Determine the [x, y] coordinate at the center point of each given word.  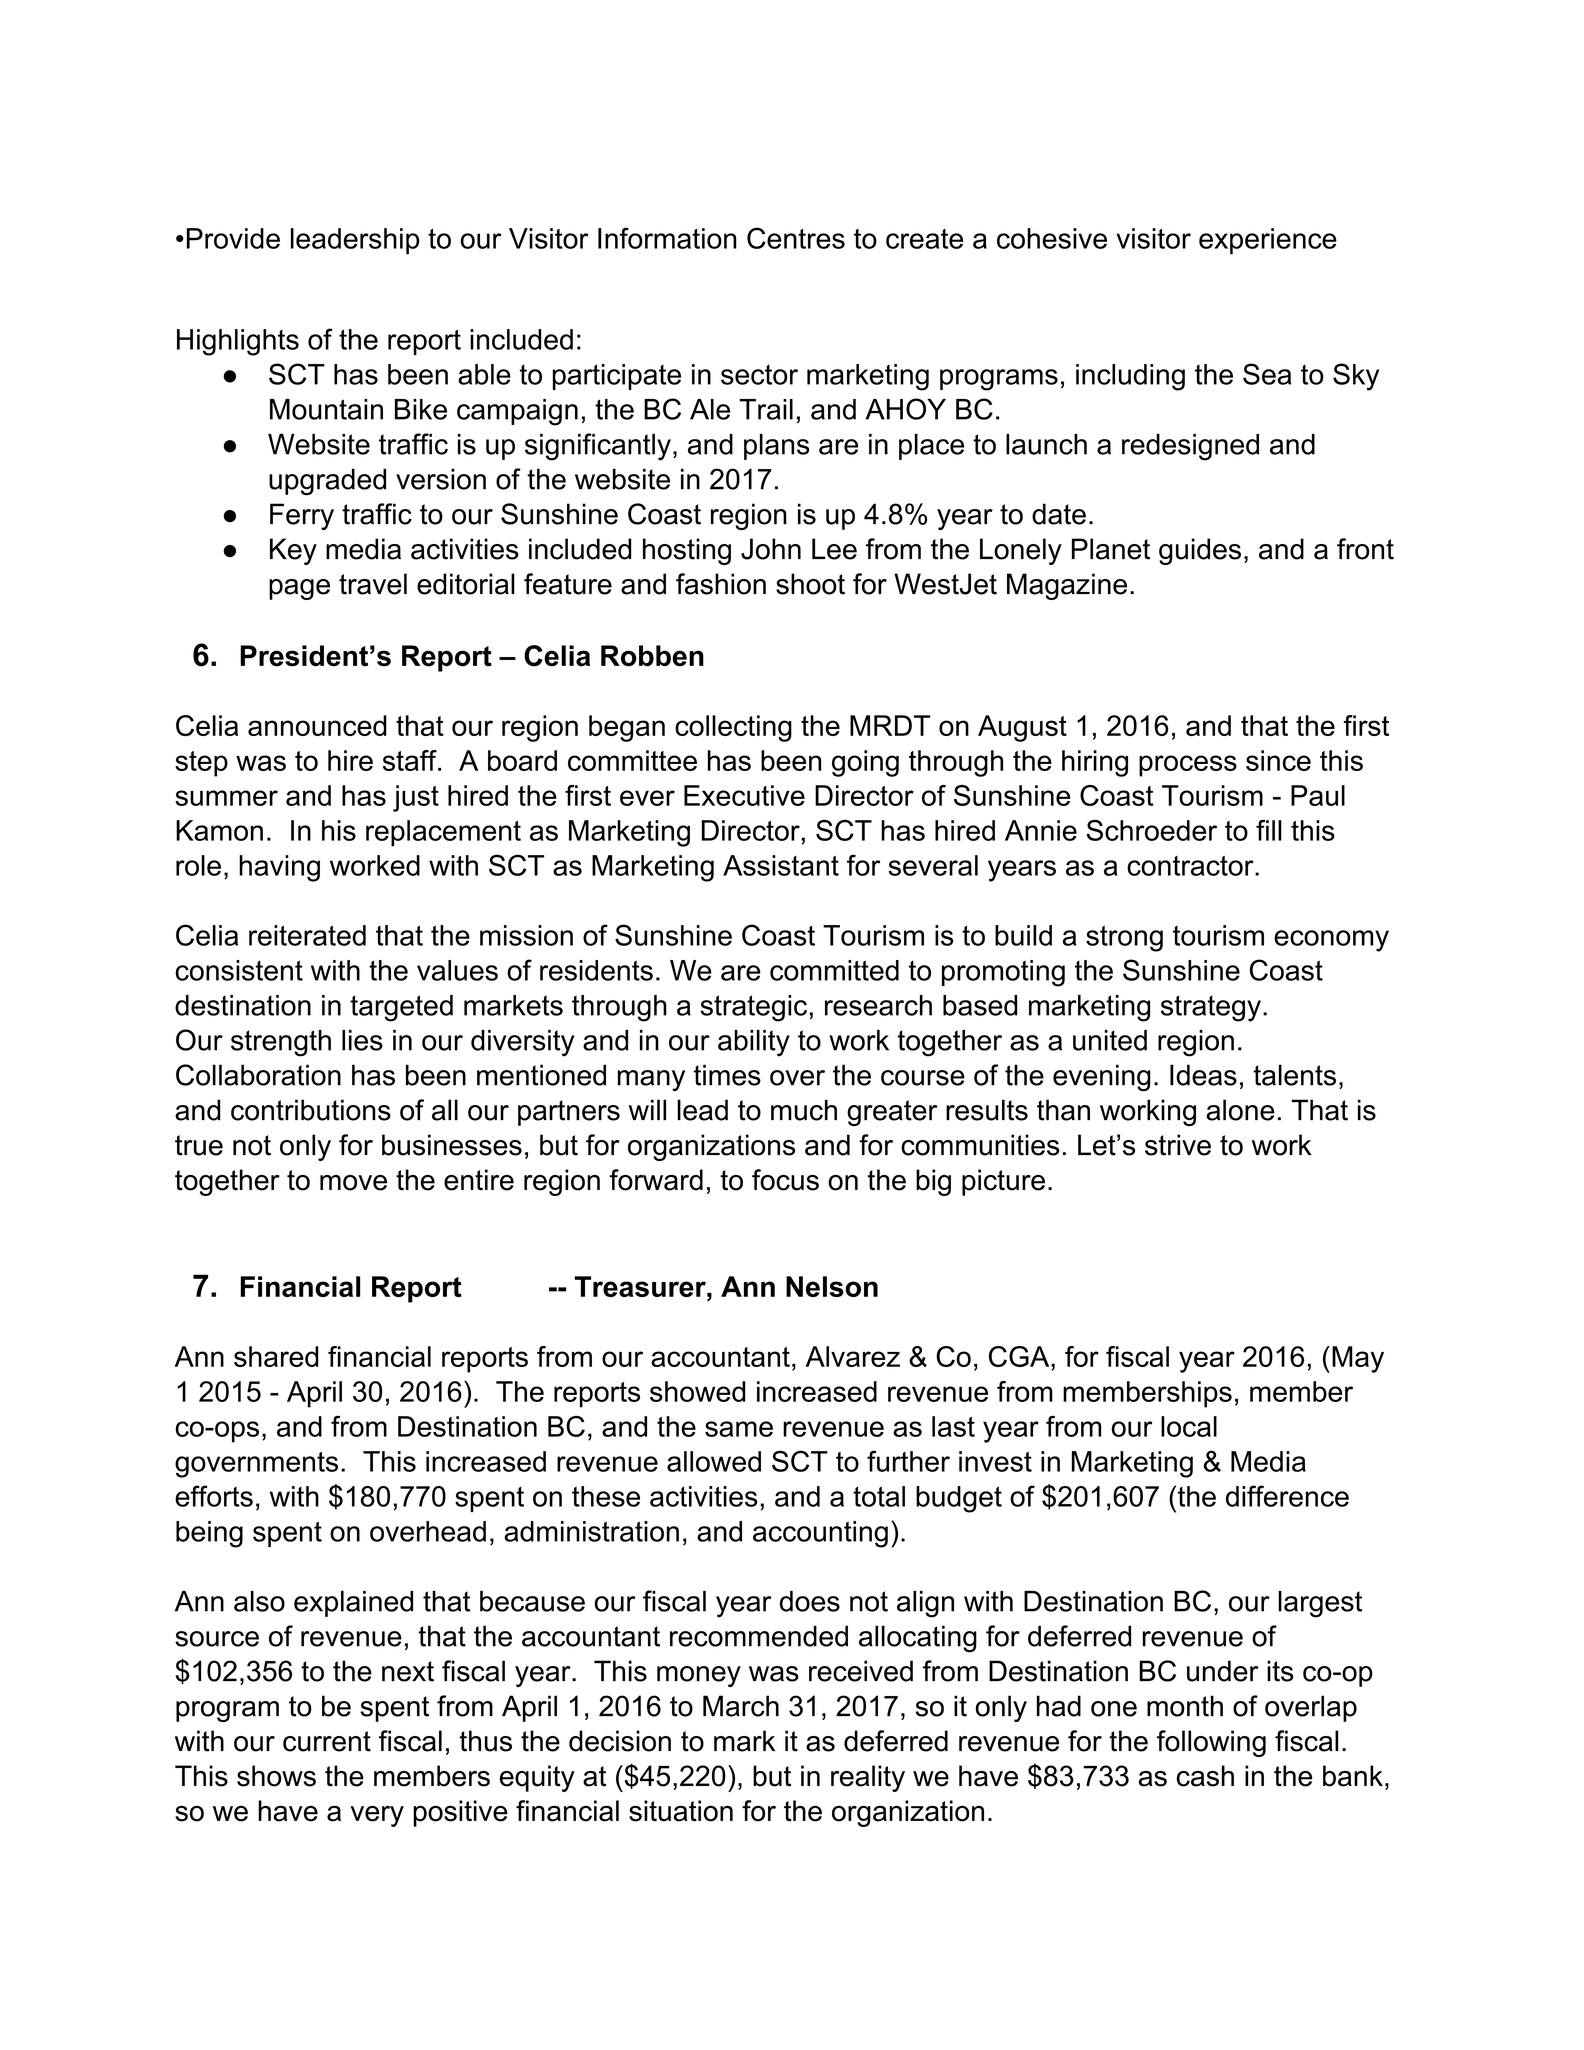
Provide [233, 238]
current [327, 1741]
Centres [796, 238]
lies [362, 1040]
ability [754, 1043]
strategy [1211, 1008]
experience [1268, 241]
